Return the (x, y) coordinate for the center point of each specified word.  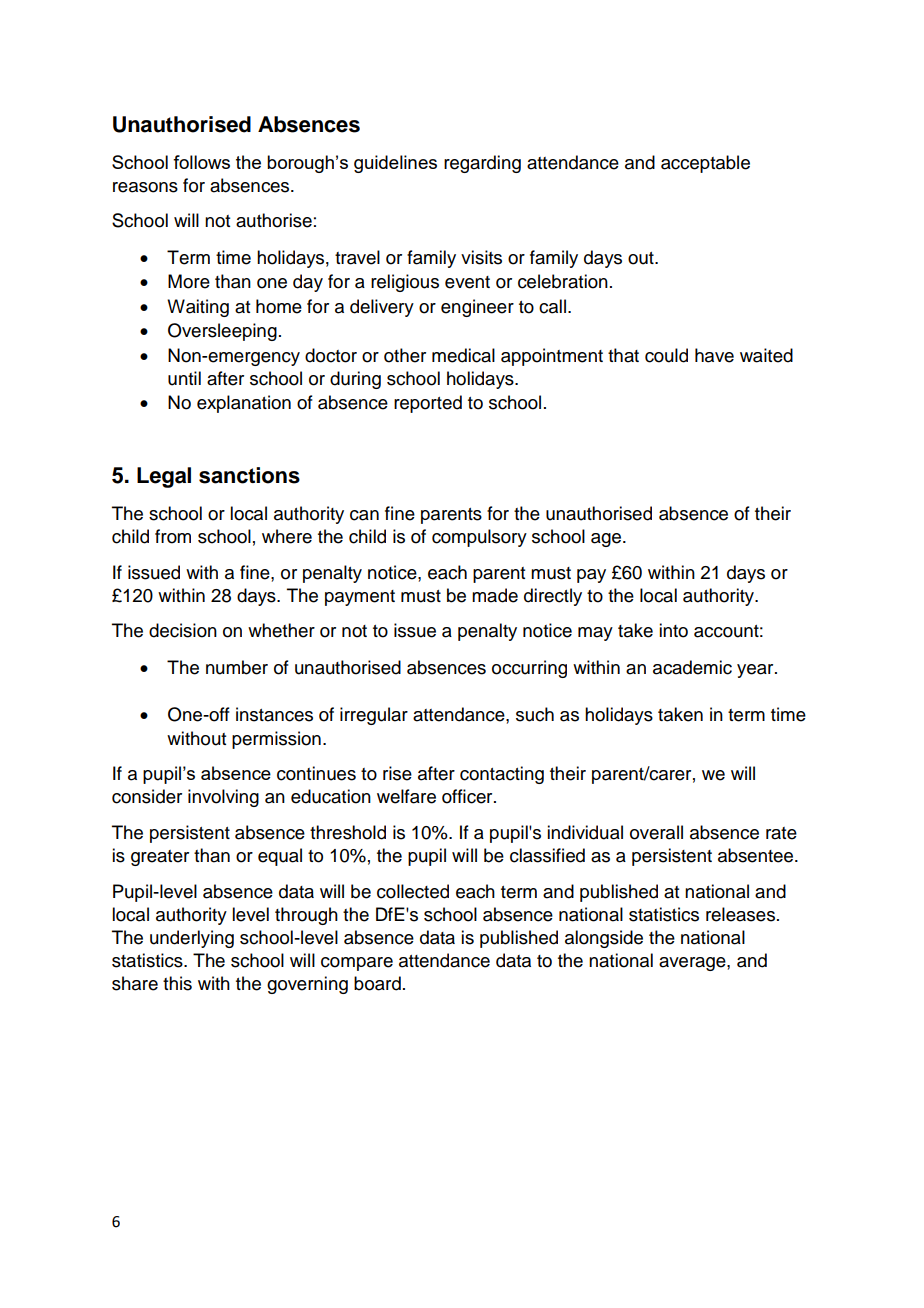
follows (201, 162)
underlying (192, 939)
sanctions (249, 475)
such (535, 714)
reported (428, 404)
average (693, 964)
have (714, 355)
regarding (482, 164)
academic (692, 667)
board (377, 983)
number (237, 667)
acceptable (705, 164)
